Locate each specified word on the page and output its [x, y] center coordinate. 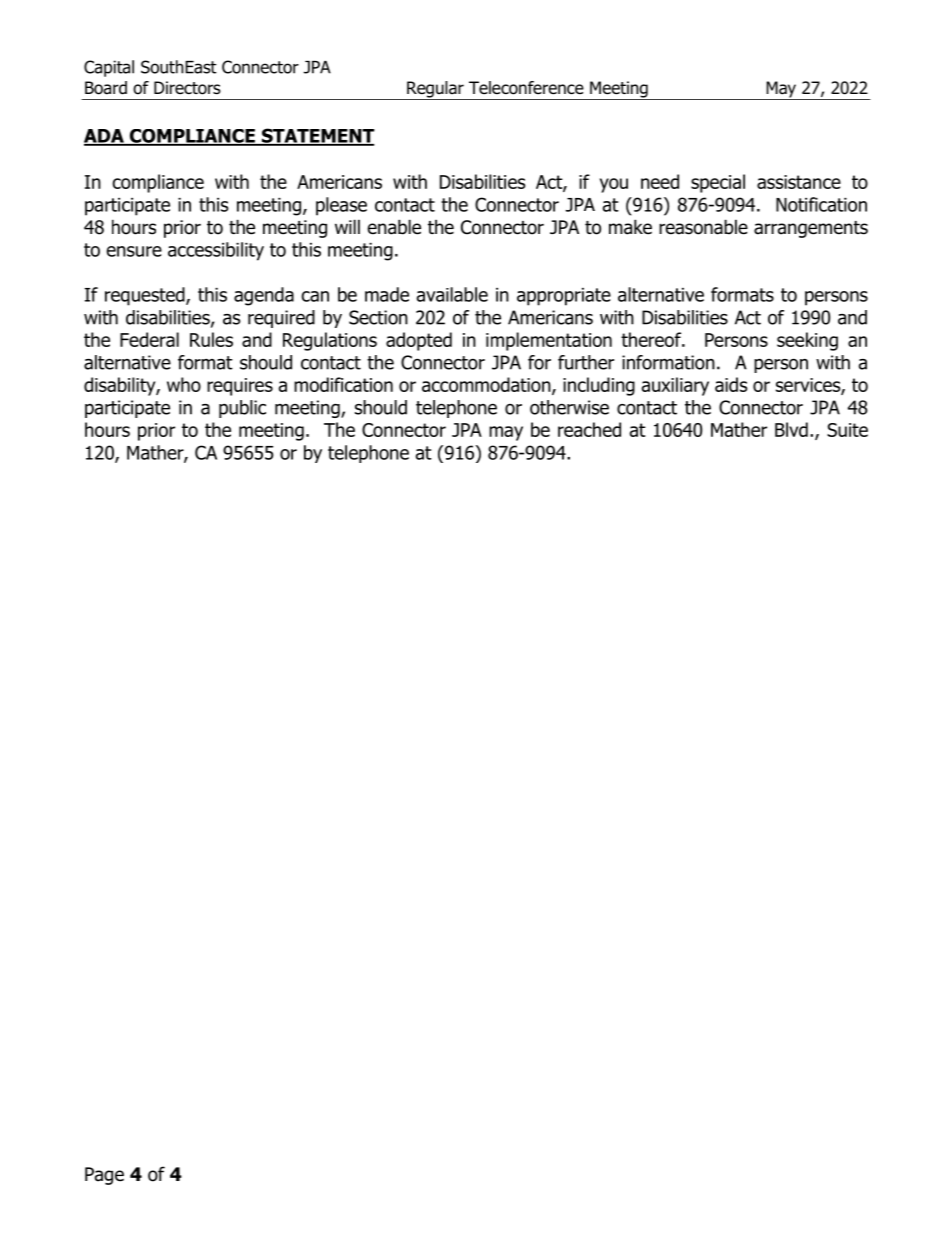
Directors [187, 88]
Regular [435, 90]
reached [589, 429]
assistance [799, 182]
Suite [847, 430]
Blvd [791, 429]
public [242, 409]
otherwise [569, 407]
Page [104, 1176]
